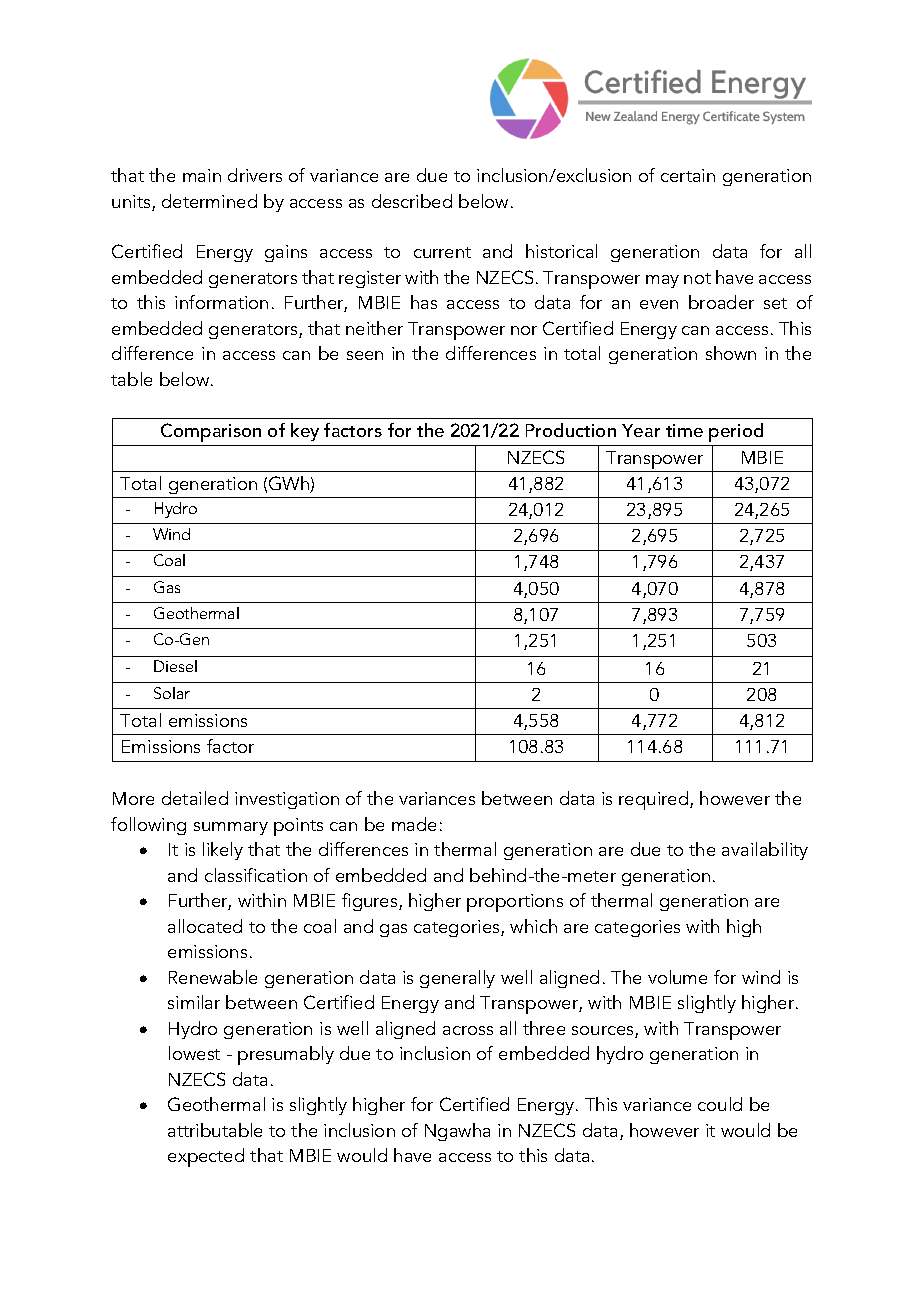 The width and height of the screenshot is (924, 1308). Describe the element at coordinates (175, 666) in the screenshot. I see `Diesel` at that location.
